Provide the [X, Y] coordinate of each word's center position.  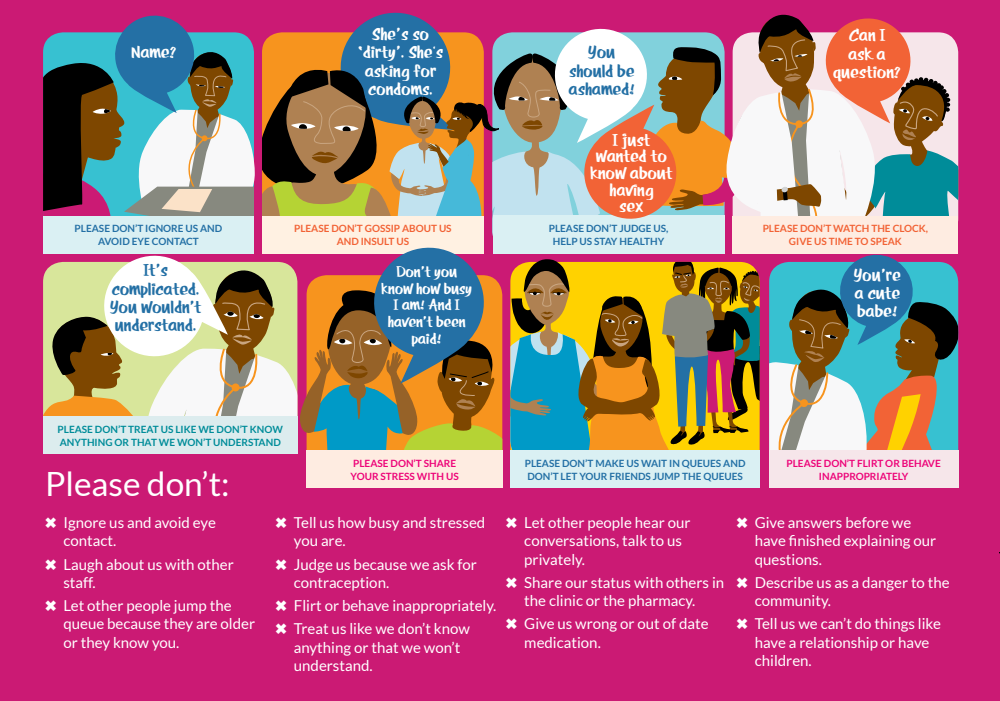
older [238, 623]
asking [387, 73]
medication [562, 642]
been [450, 321]
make [610, 463]
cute [884, 293]
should [591, 71]
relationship [839, 644]
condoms [400, 89]
